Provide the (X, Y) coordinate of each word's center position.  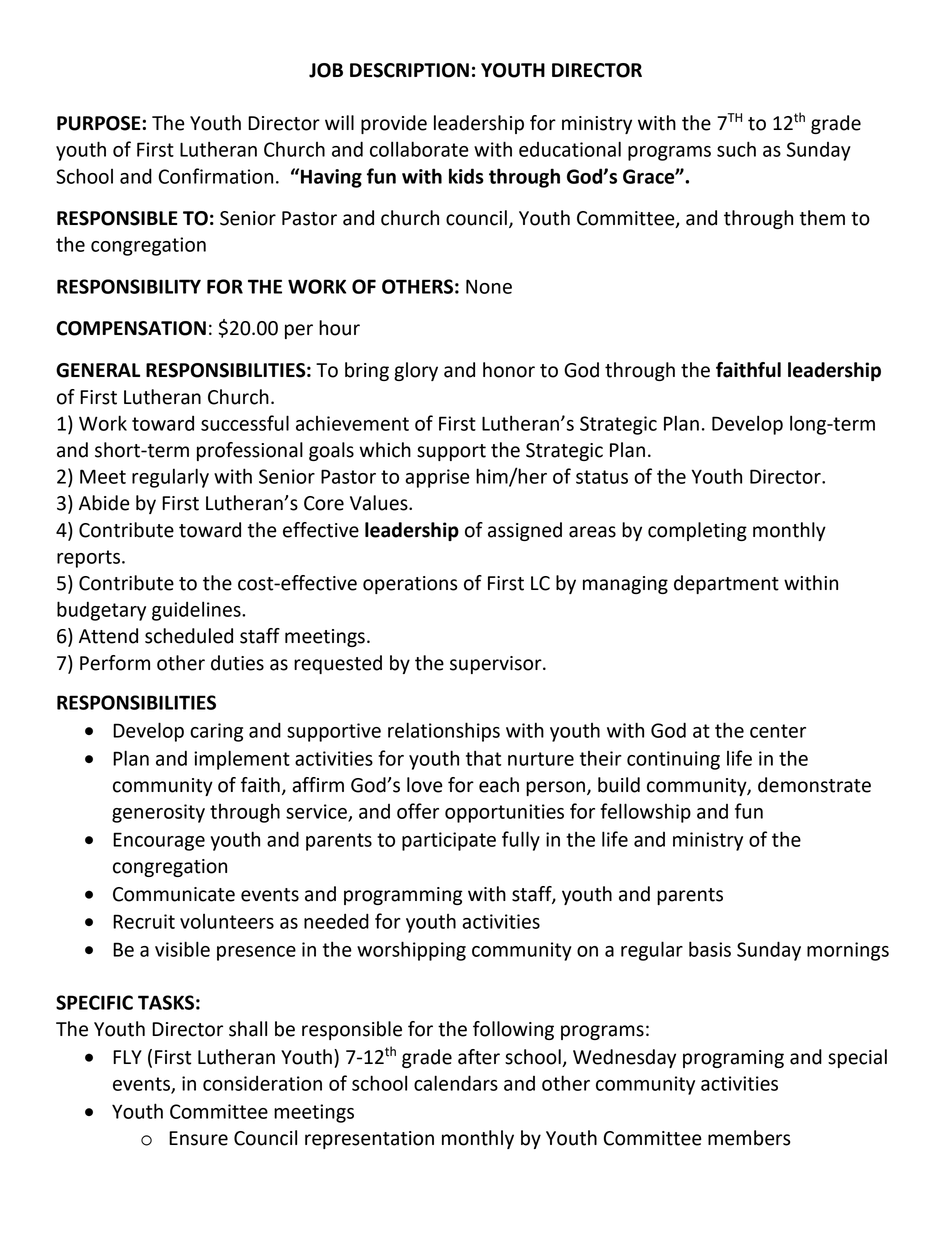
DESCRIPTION (409, 70)
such (736, 149)
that (483, 758)
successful (245, 423)
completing (697, 531)
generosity (158, 813)
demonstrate (814, 785)
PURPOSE (100, 123)
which (385, 450)
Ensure (198, 1138)
